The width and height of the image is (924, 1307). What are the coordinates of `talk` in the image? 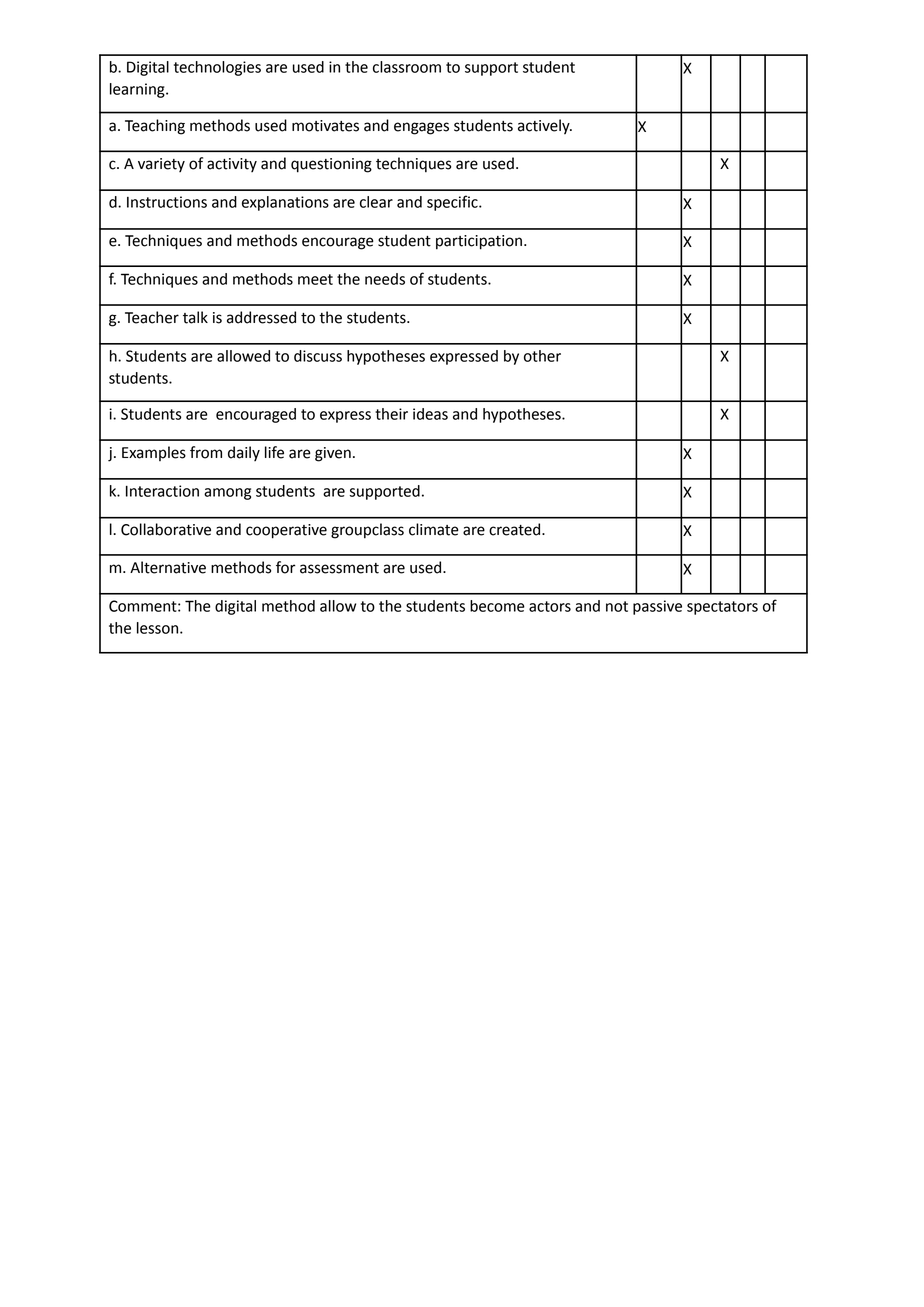 It's located at (195, 317).
